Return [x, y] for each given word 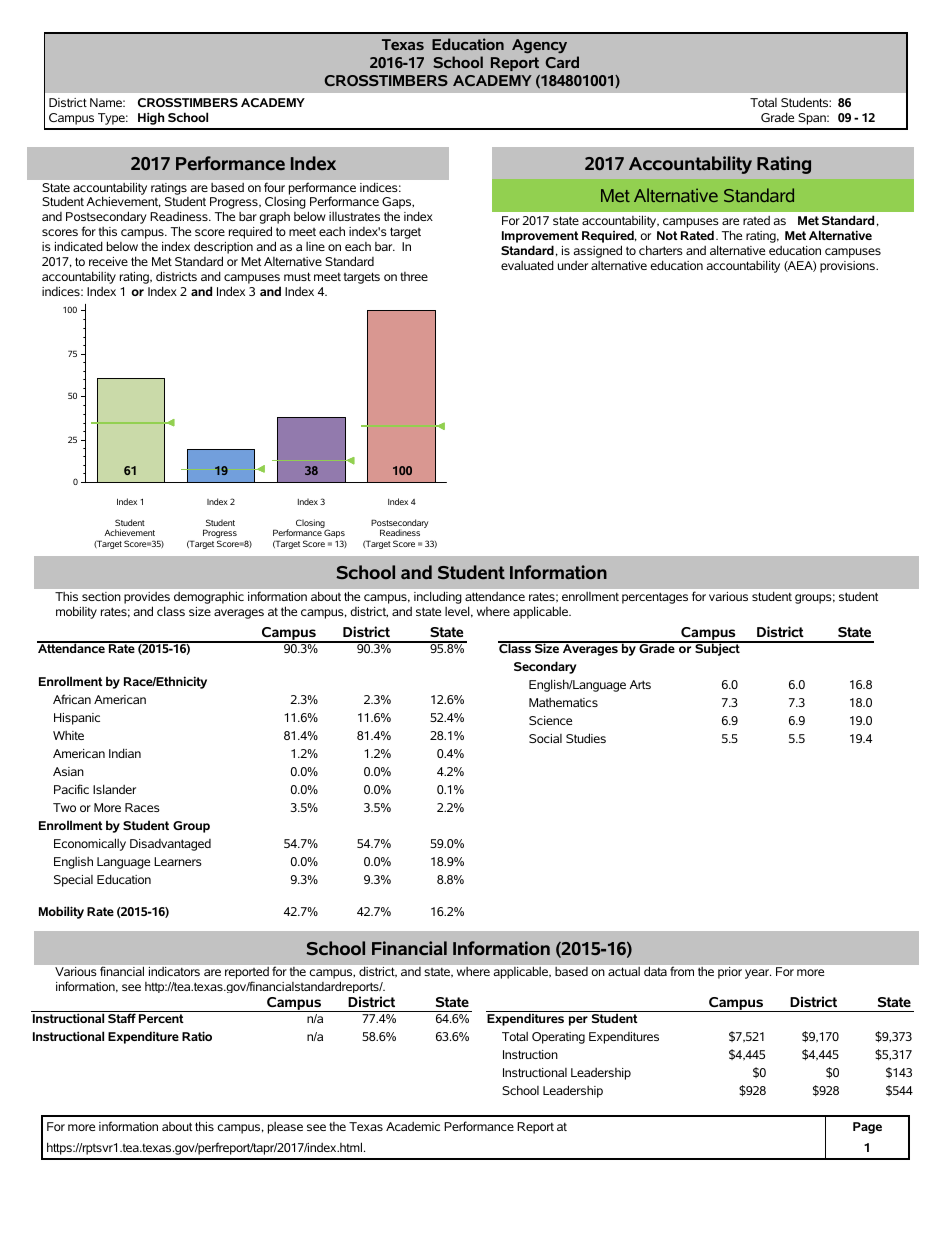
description [223, 249]
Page [867, 1128]
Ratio [197, 1036]
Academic [413, 1126]
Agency [539, 46]
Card [562, 62]
